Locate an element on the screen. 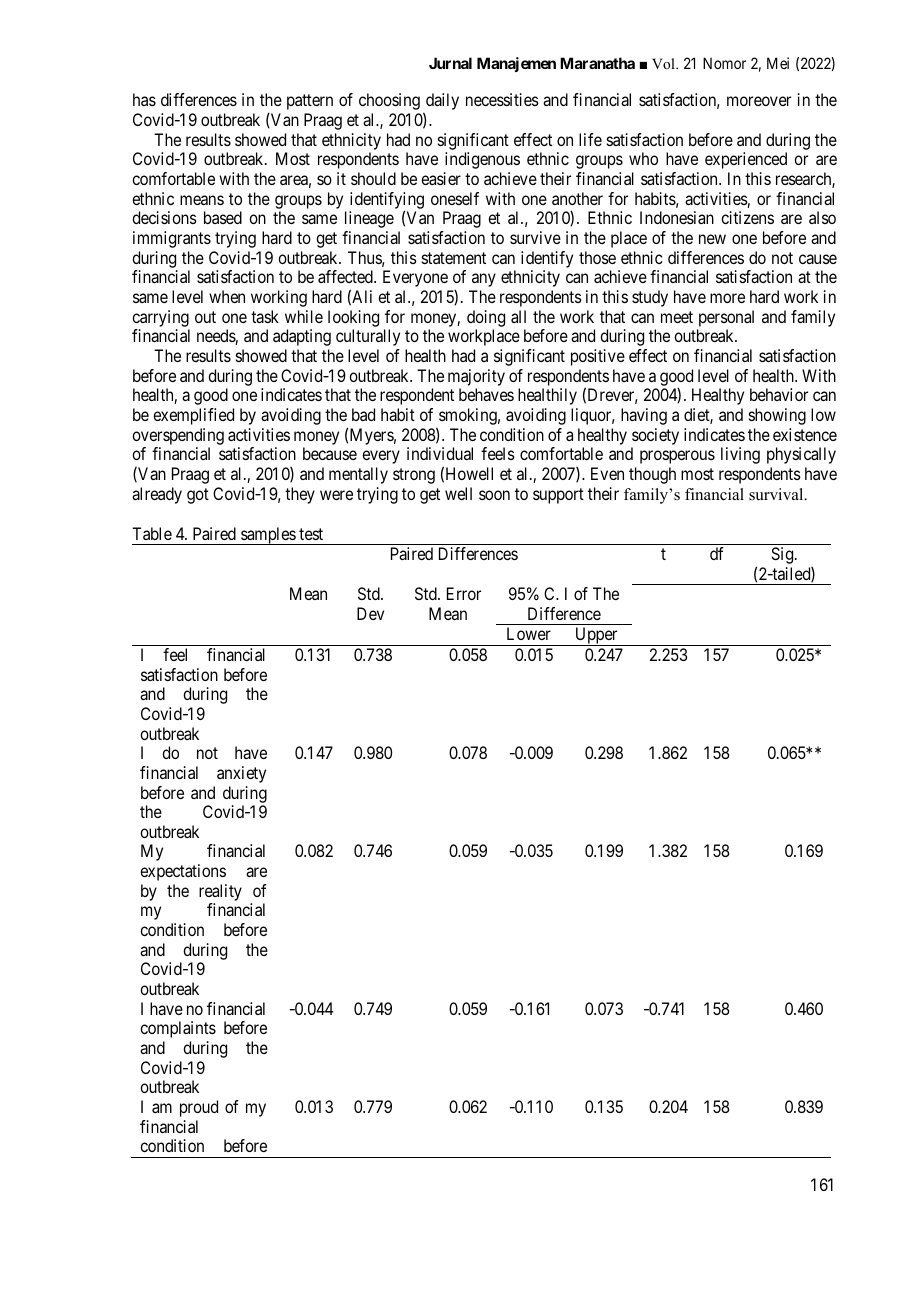 Image resolution: width=924 pixels, height=1308 pixels. reality is located at coordinates (220, 892).
